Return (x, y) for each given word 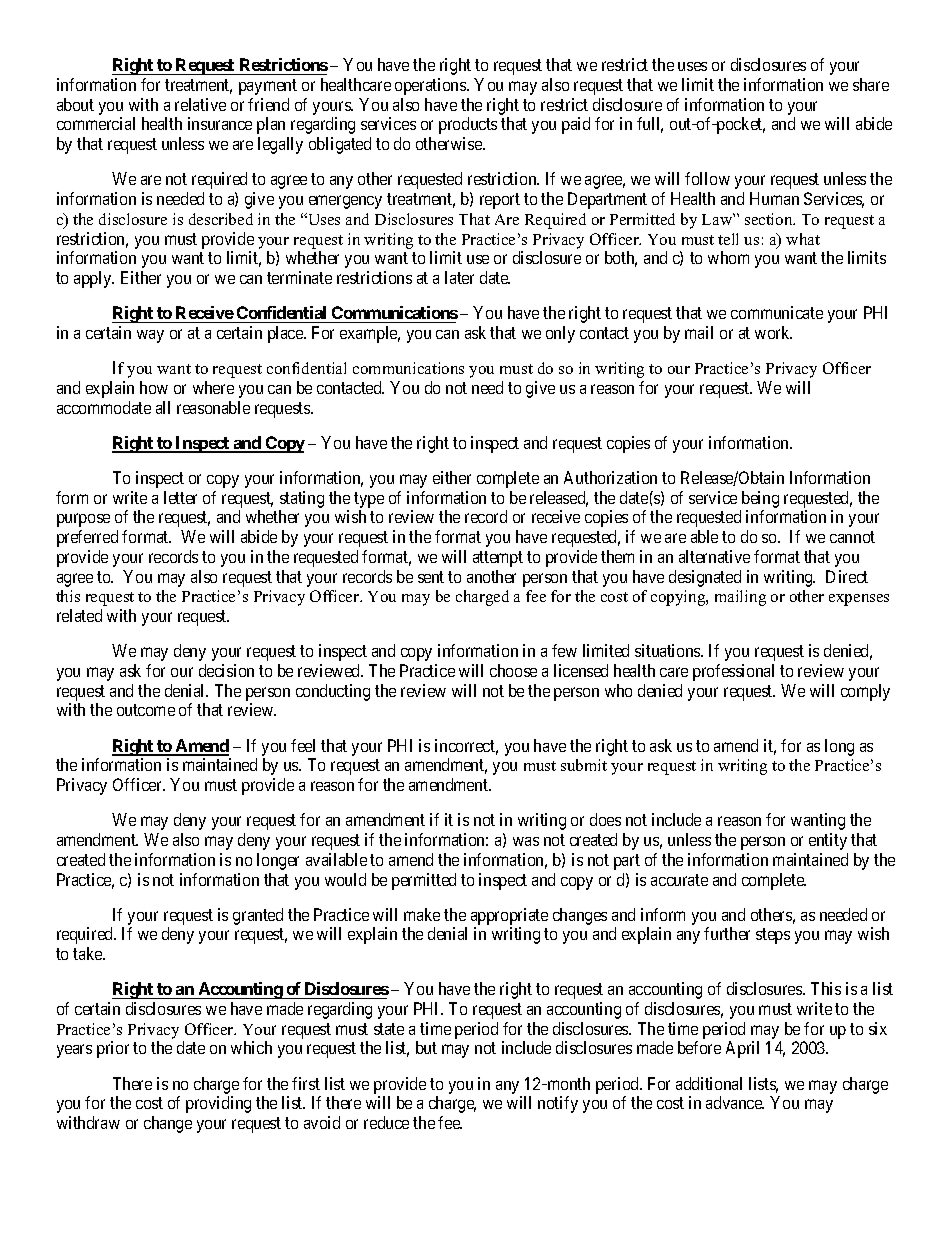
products (468, 125)
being (760, 499)
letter (180, 497)
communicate (777, 312)
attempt (498, 559)
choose (513, 670)
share (871, 84)
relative (200, 104)
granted (258, 916)
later (459, 277)
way (150, 336)
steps (773, 936)
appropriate (509, 916)
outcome (146, 710)
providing (218, 1104)
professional (733, 672)
